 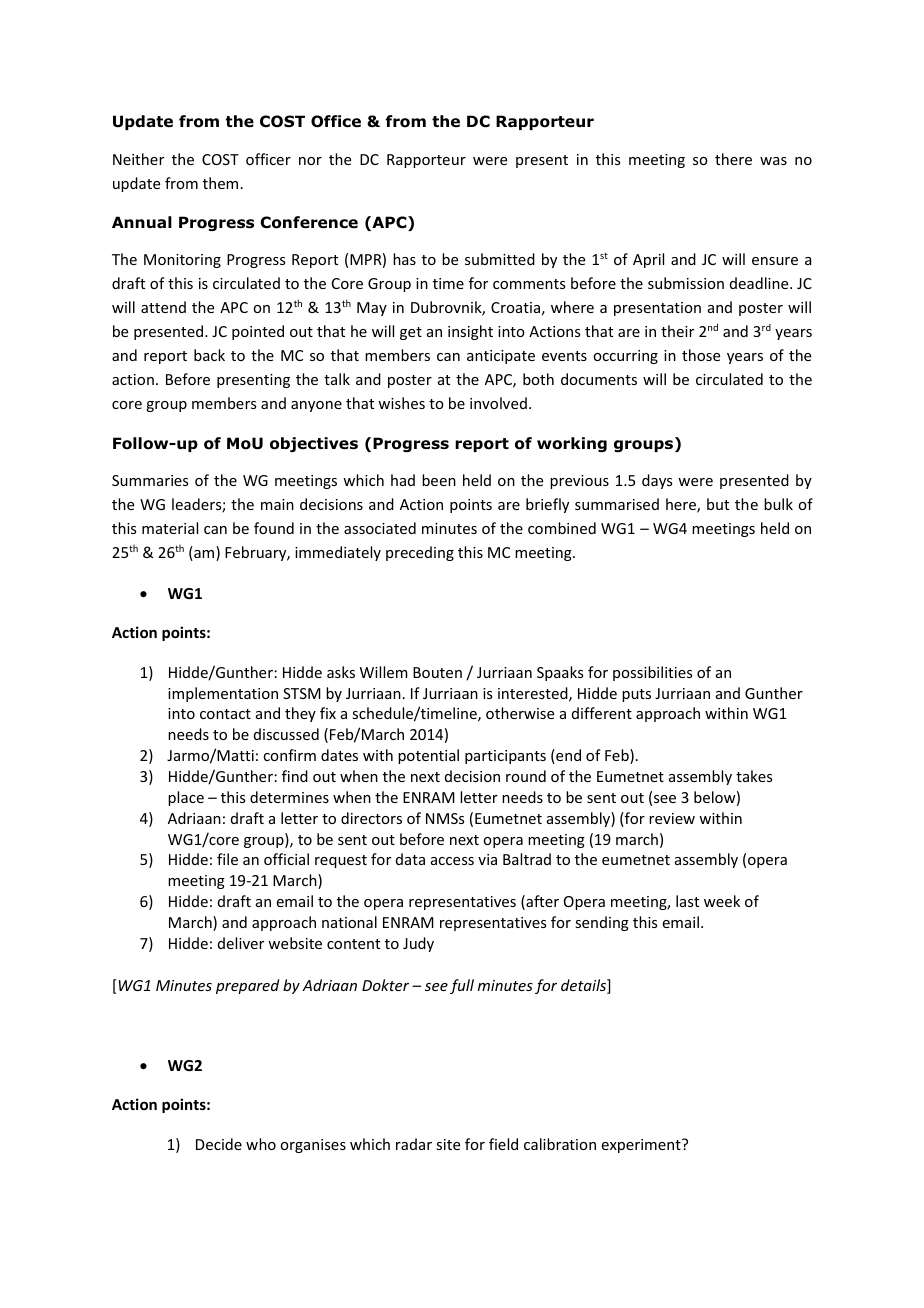 I want to click on submitted, so click(x=500, y=259).
